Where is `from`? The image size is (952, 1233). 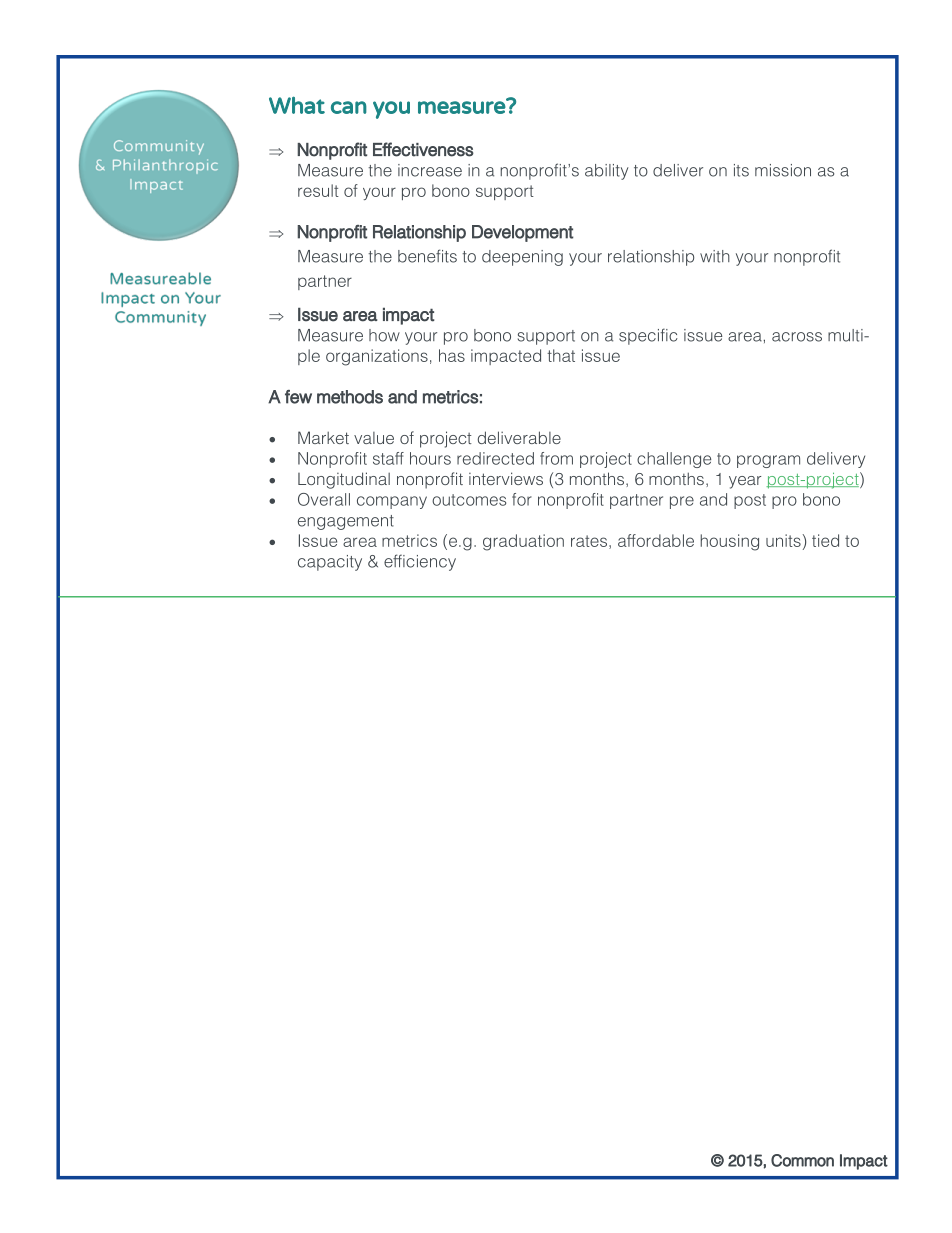 from is located at coordinates (556, 458).
